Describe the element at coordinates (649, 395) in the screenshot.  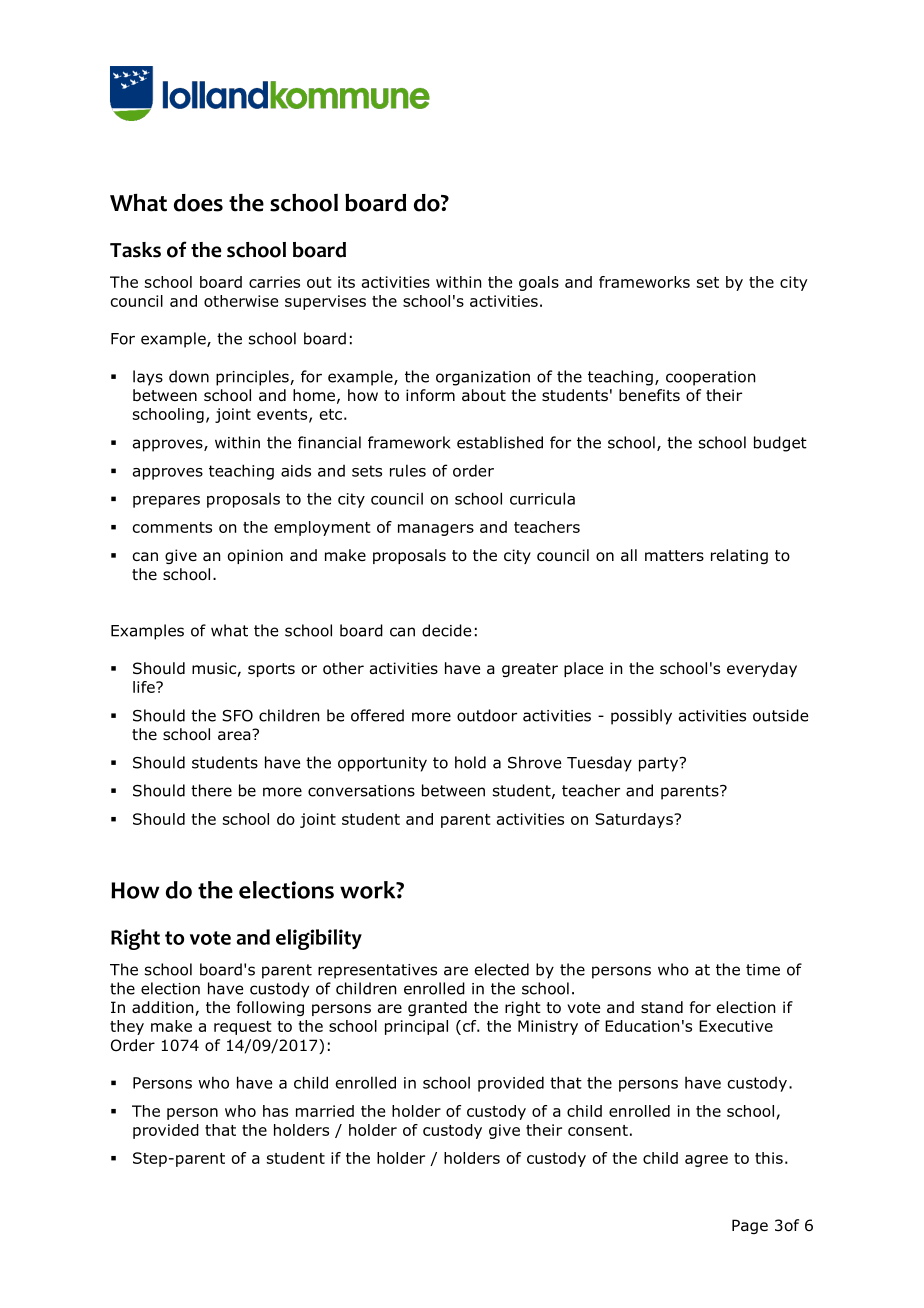
I see `benefits` at that location.
